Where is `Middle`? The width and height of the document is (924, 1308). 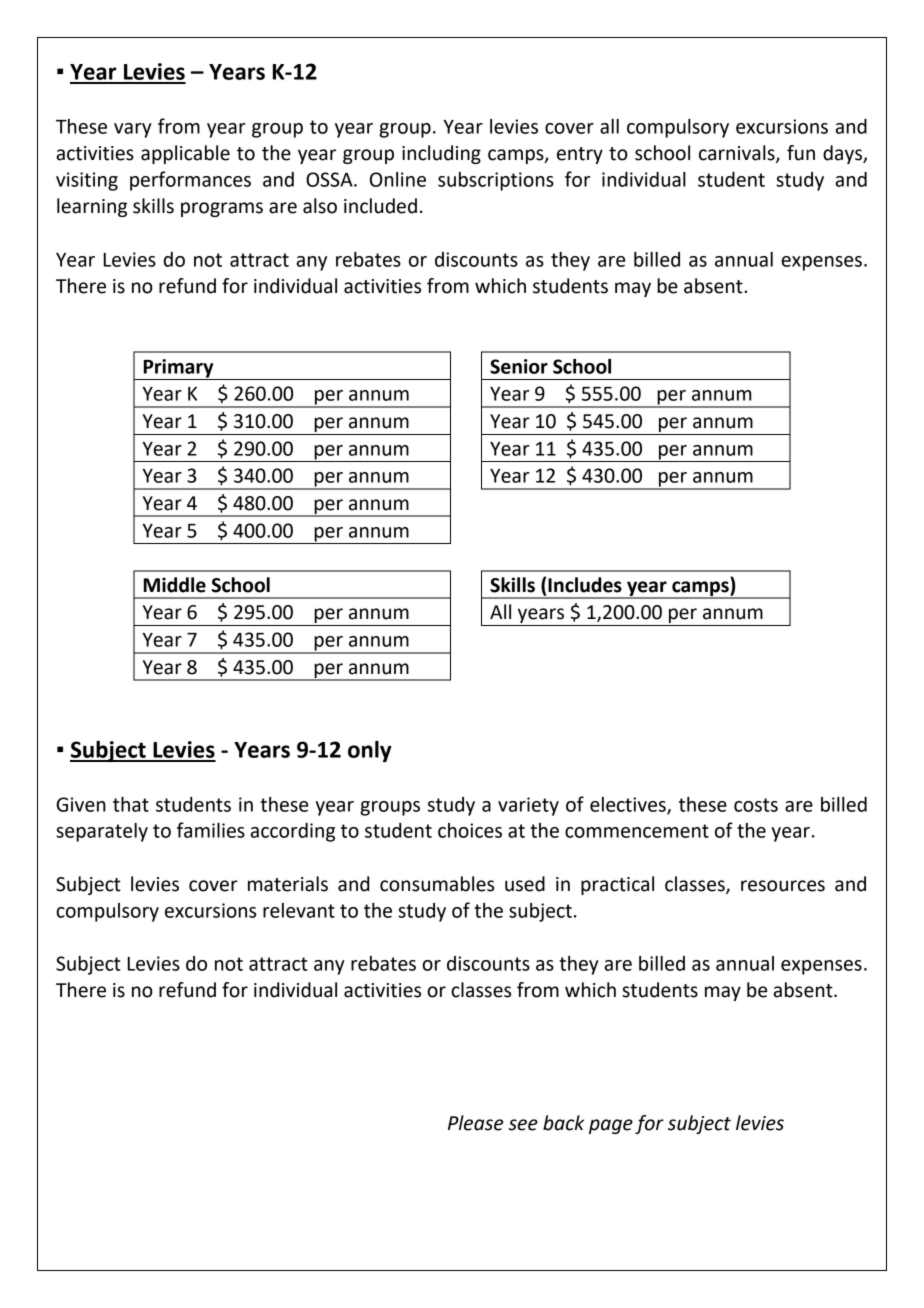 Middle is located at coordinates (175, 585).
